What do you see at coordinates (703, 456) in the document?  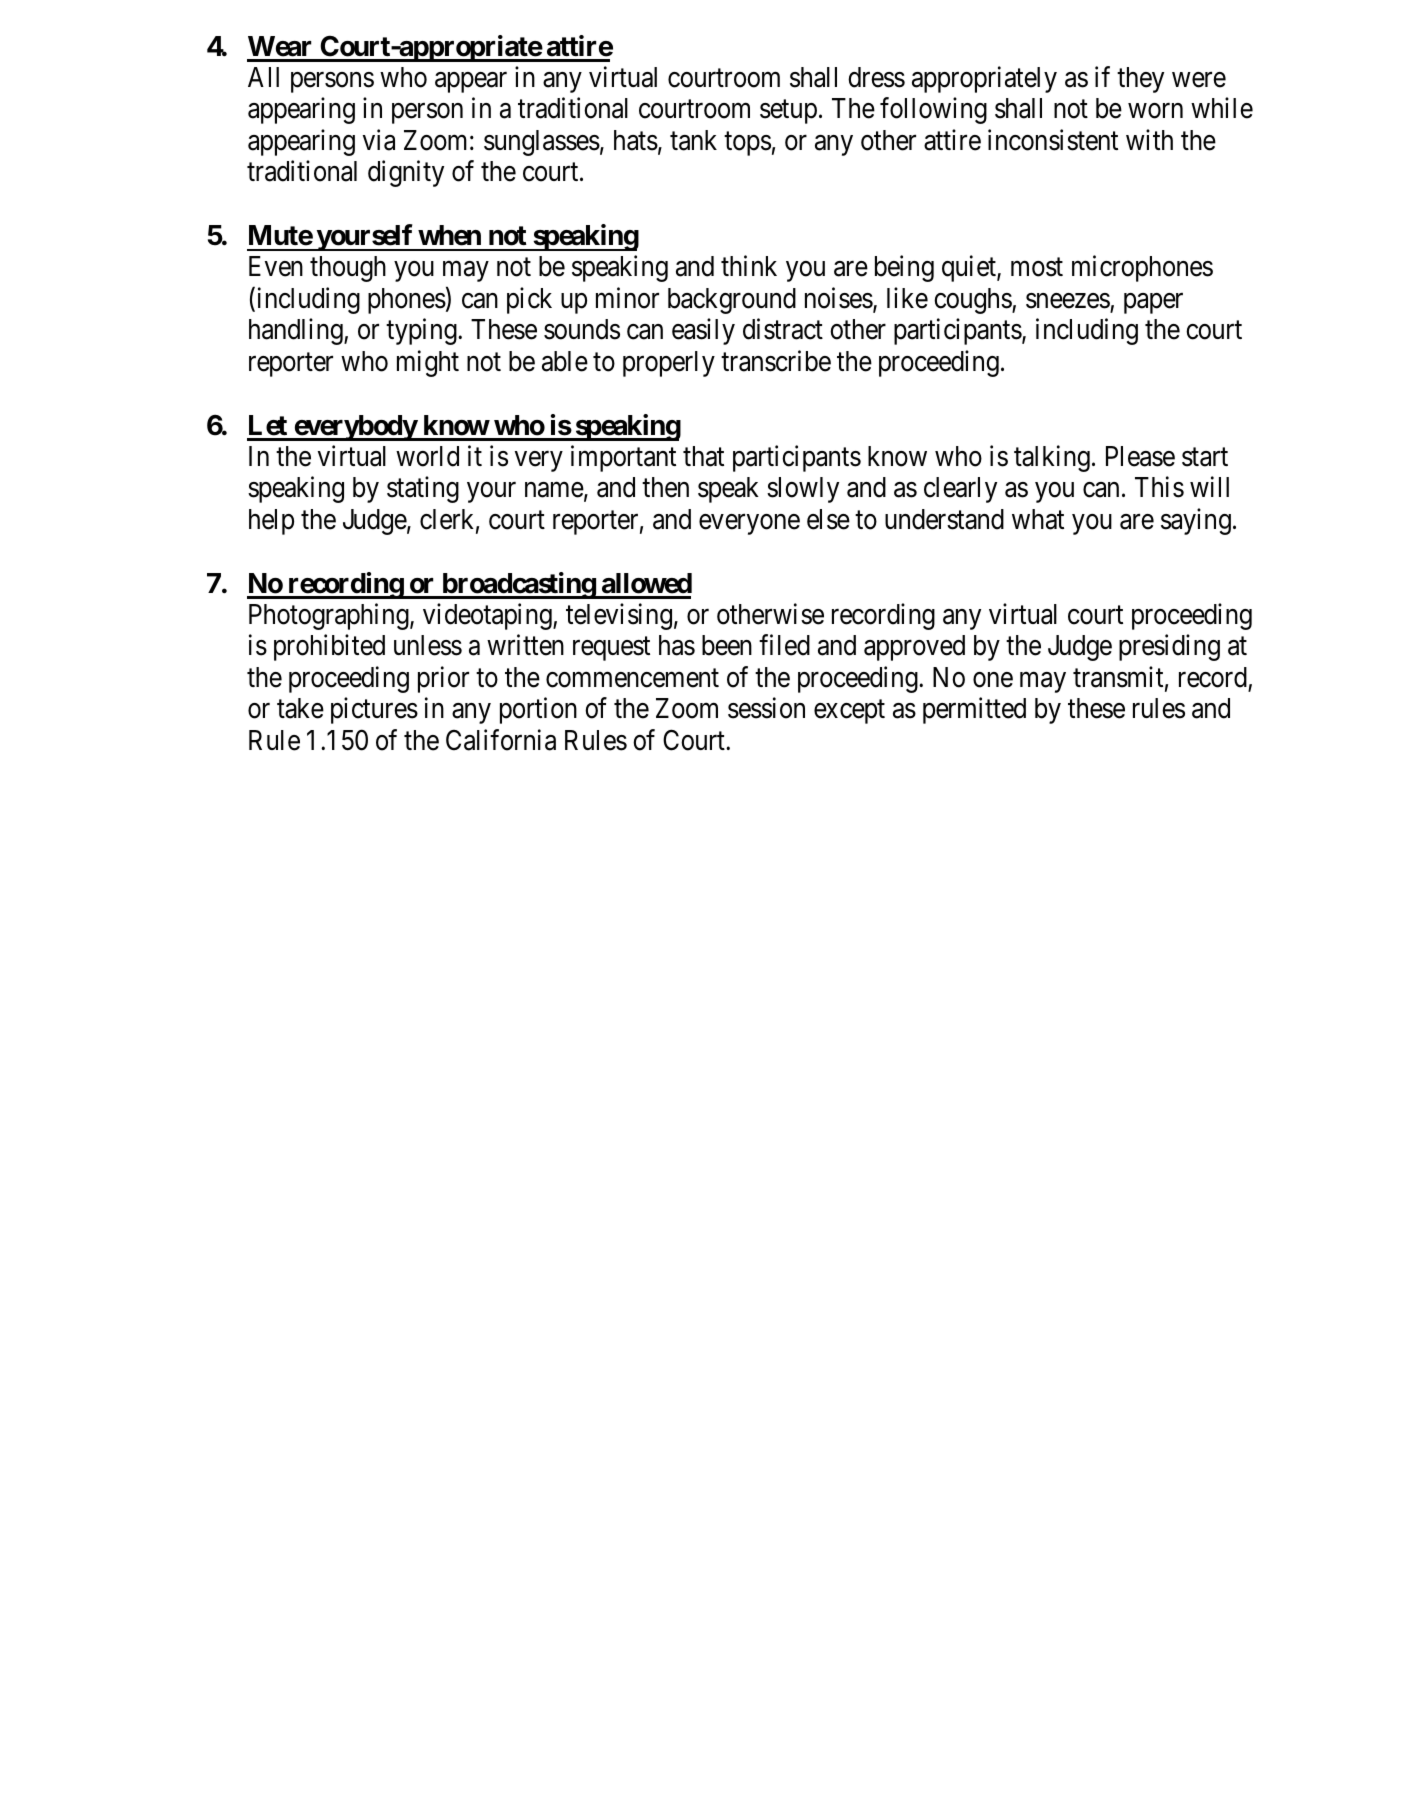 I see `that` at bounding box center [703, 456].
